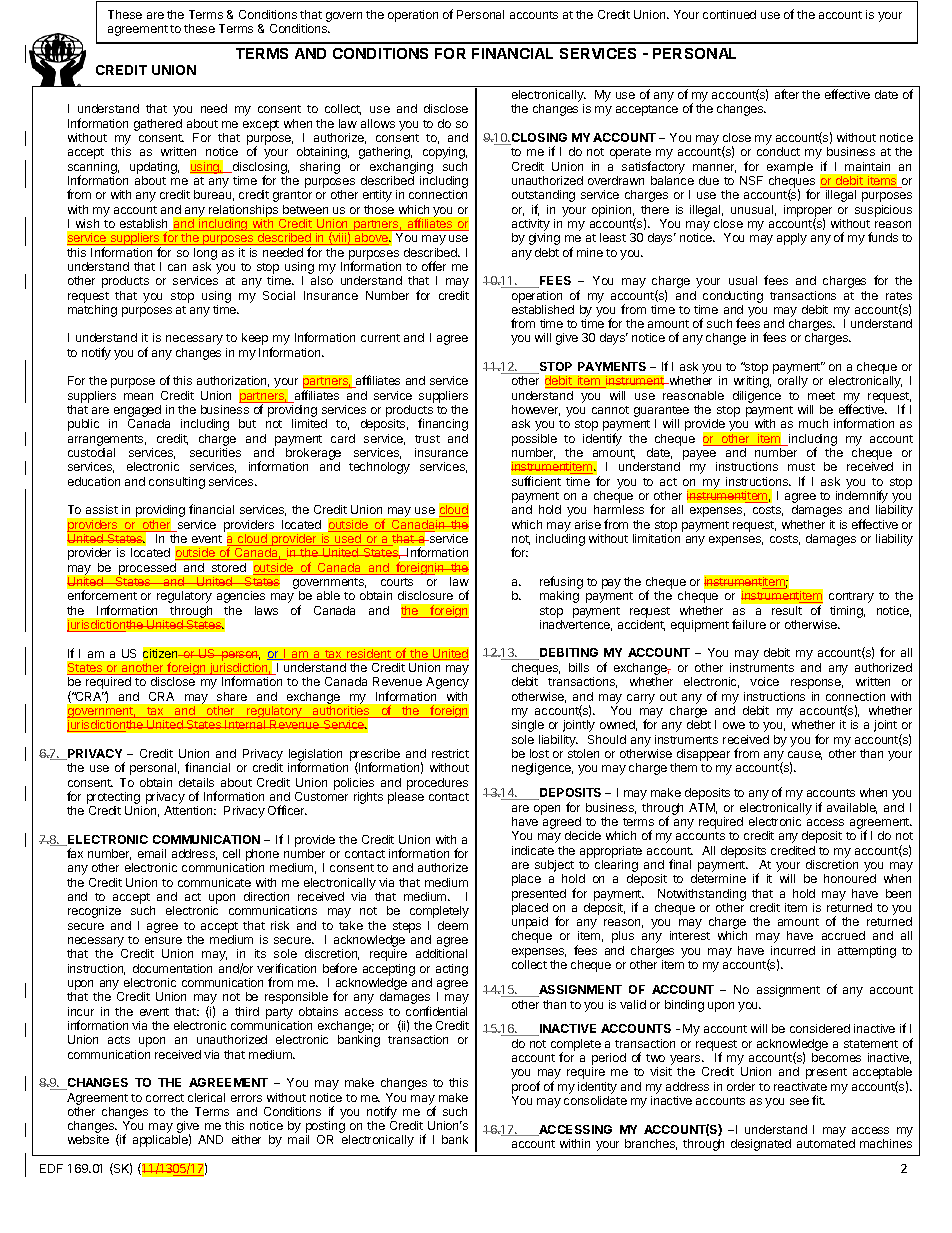 The height and width of the screenshot is (1233, 952). Describe the element at coordinates (526, 1087) in the screenshot. I see `proof` at that location.
